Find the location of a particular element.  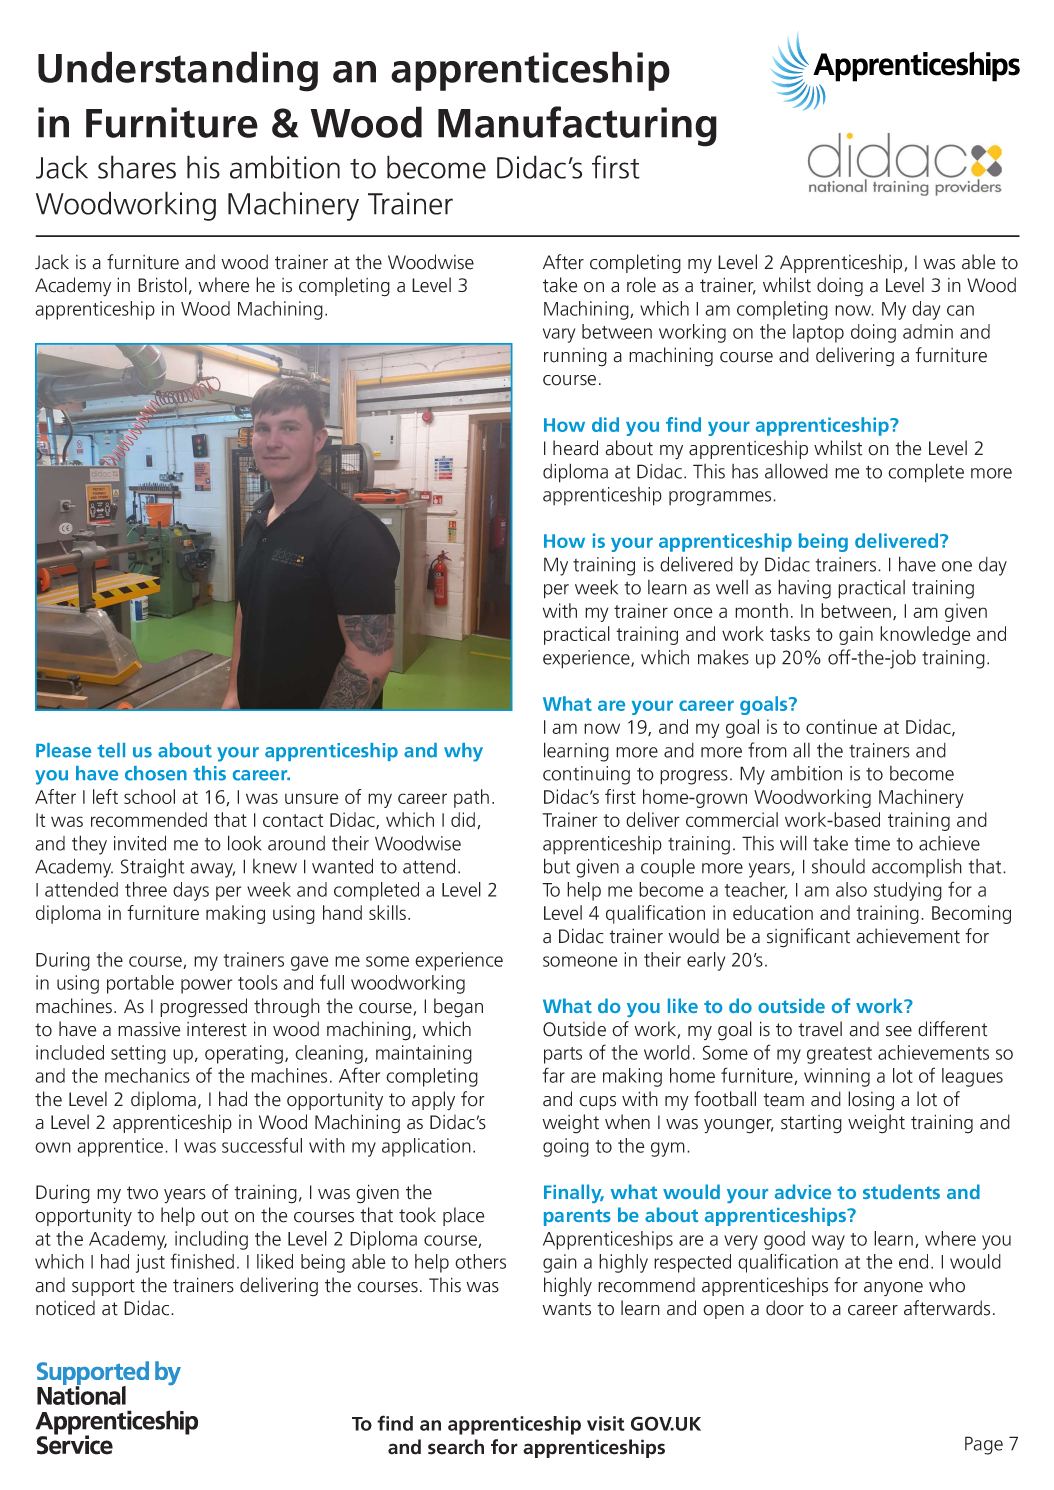

why is located at coordinates (463, 752).
